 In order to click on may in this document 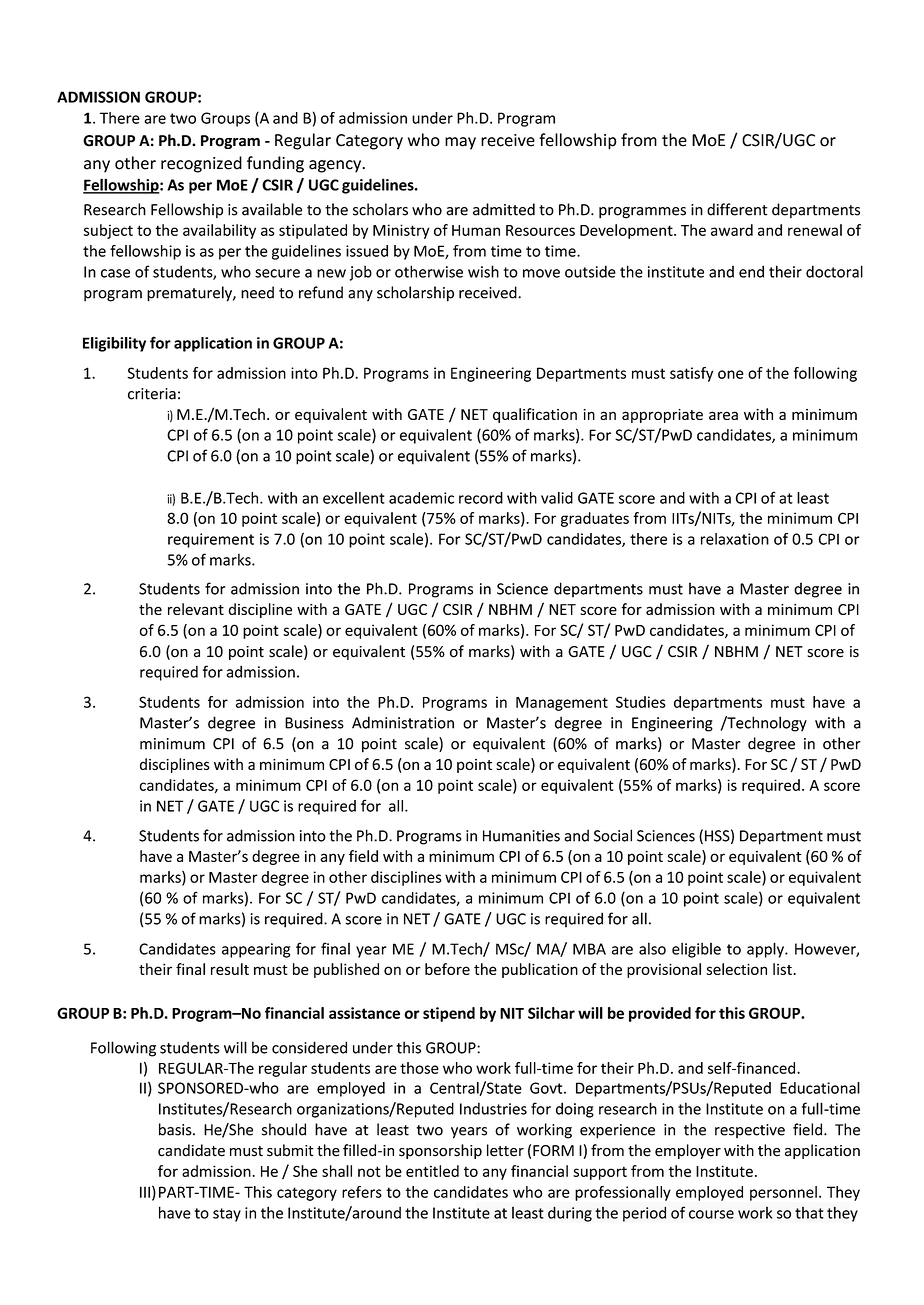, I will do `click(460, 143)`.
